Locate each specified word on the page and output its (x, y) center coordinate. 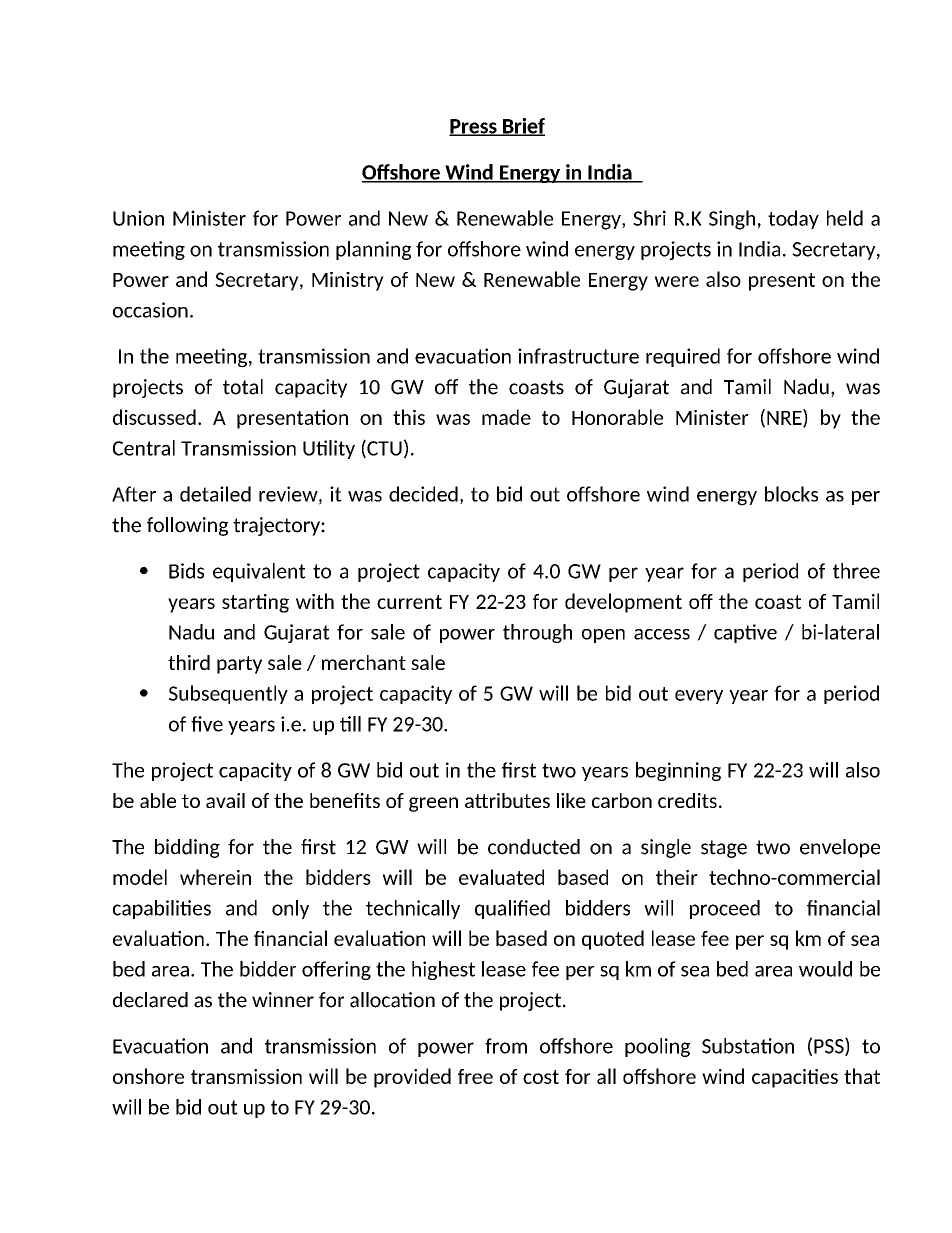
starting (255, 603)
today (793, 219)
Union (138, 218)
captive (745, 633)
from (506, 1046)
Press (474, 127)
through (537, 633)
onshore (148, 1076)
